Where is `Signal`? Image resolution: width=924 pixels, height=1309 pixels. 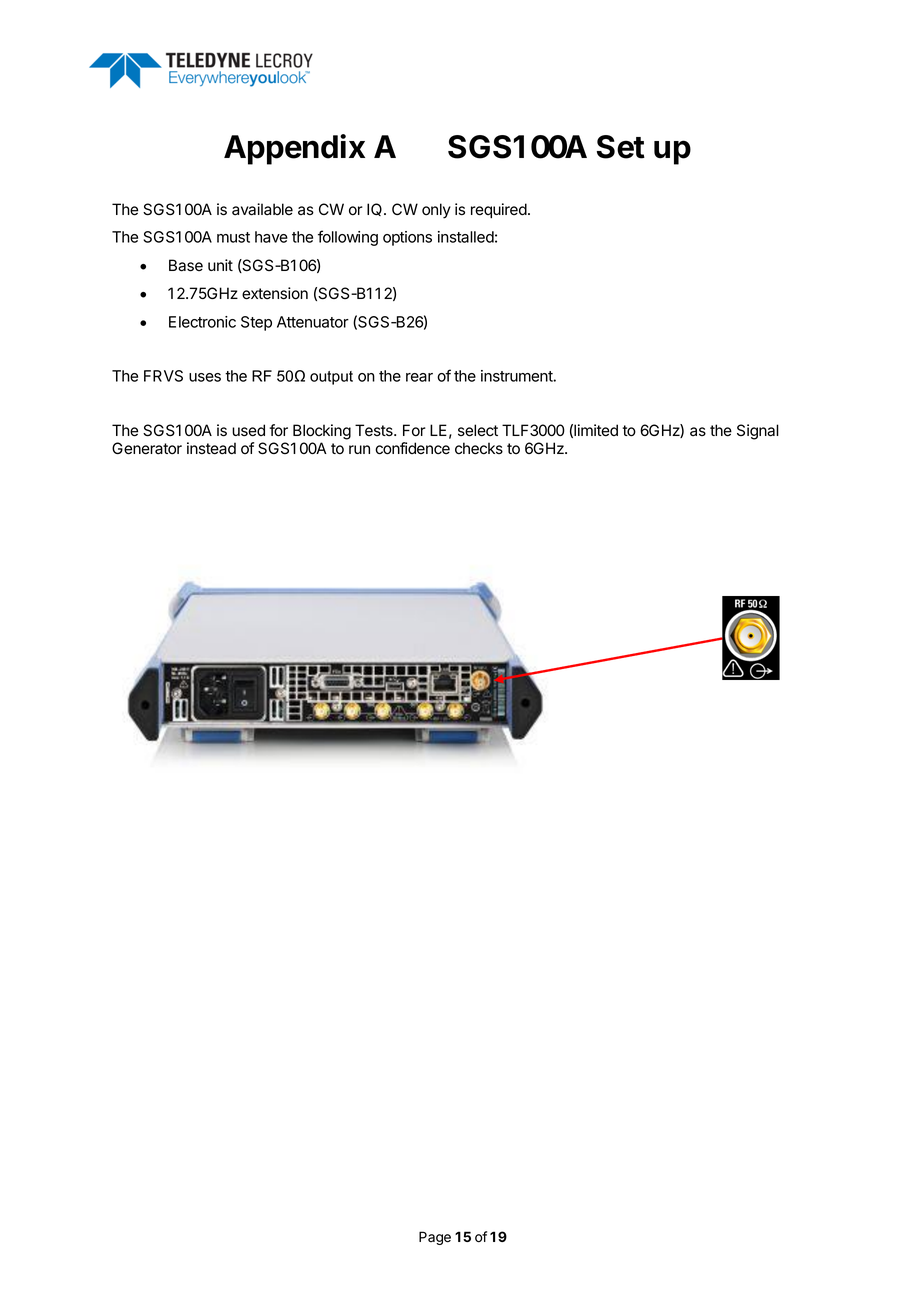 Signal is located at coordinates (758, 432).
